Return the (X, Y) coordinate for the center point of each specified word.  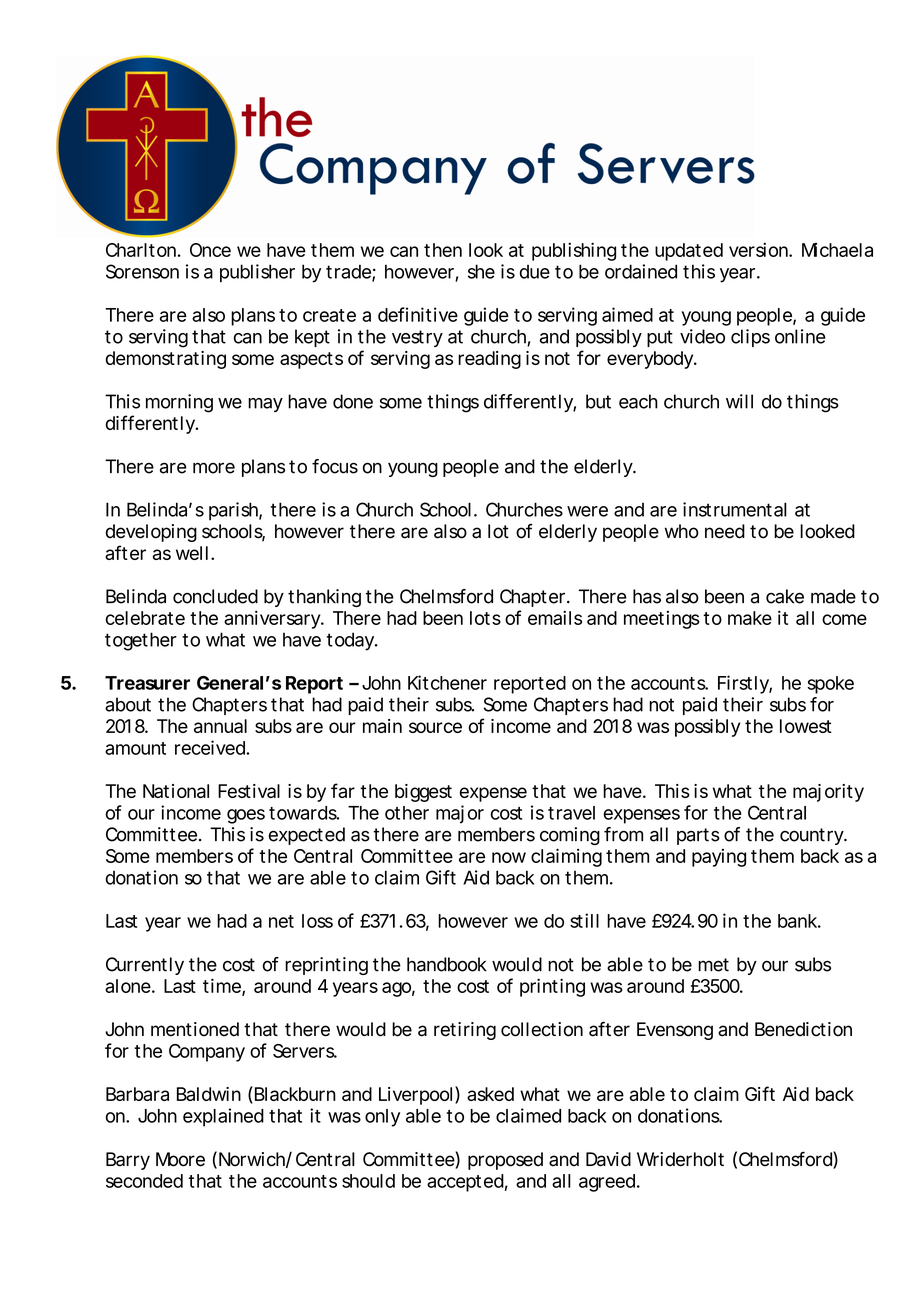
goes (246, 816)
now (509, 857)
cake (785, 596)
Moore (180, 1159)
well (192, 553)
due (535, 272)
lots (485, 618)
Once (210, 250)
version (759, 249)
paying (719, 858)
